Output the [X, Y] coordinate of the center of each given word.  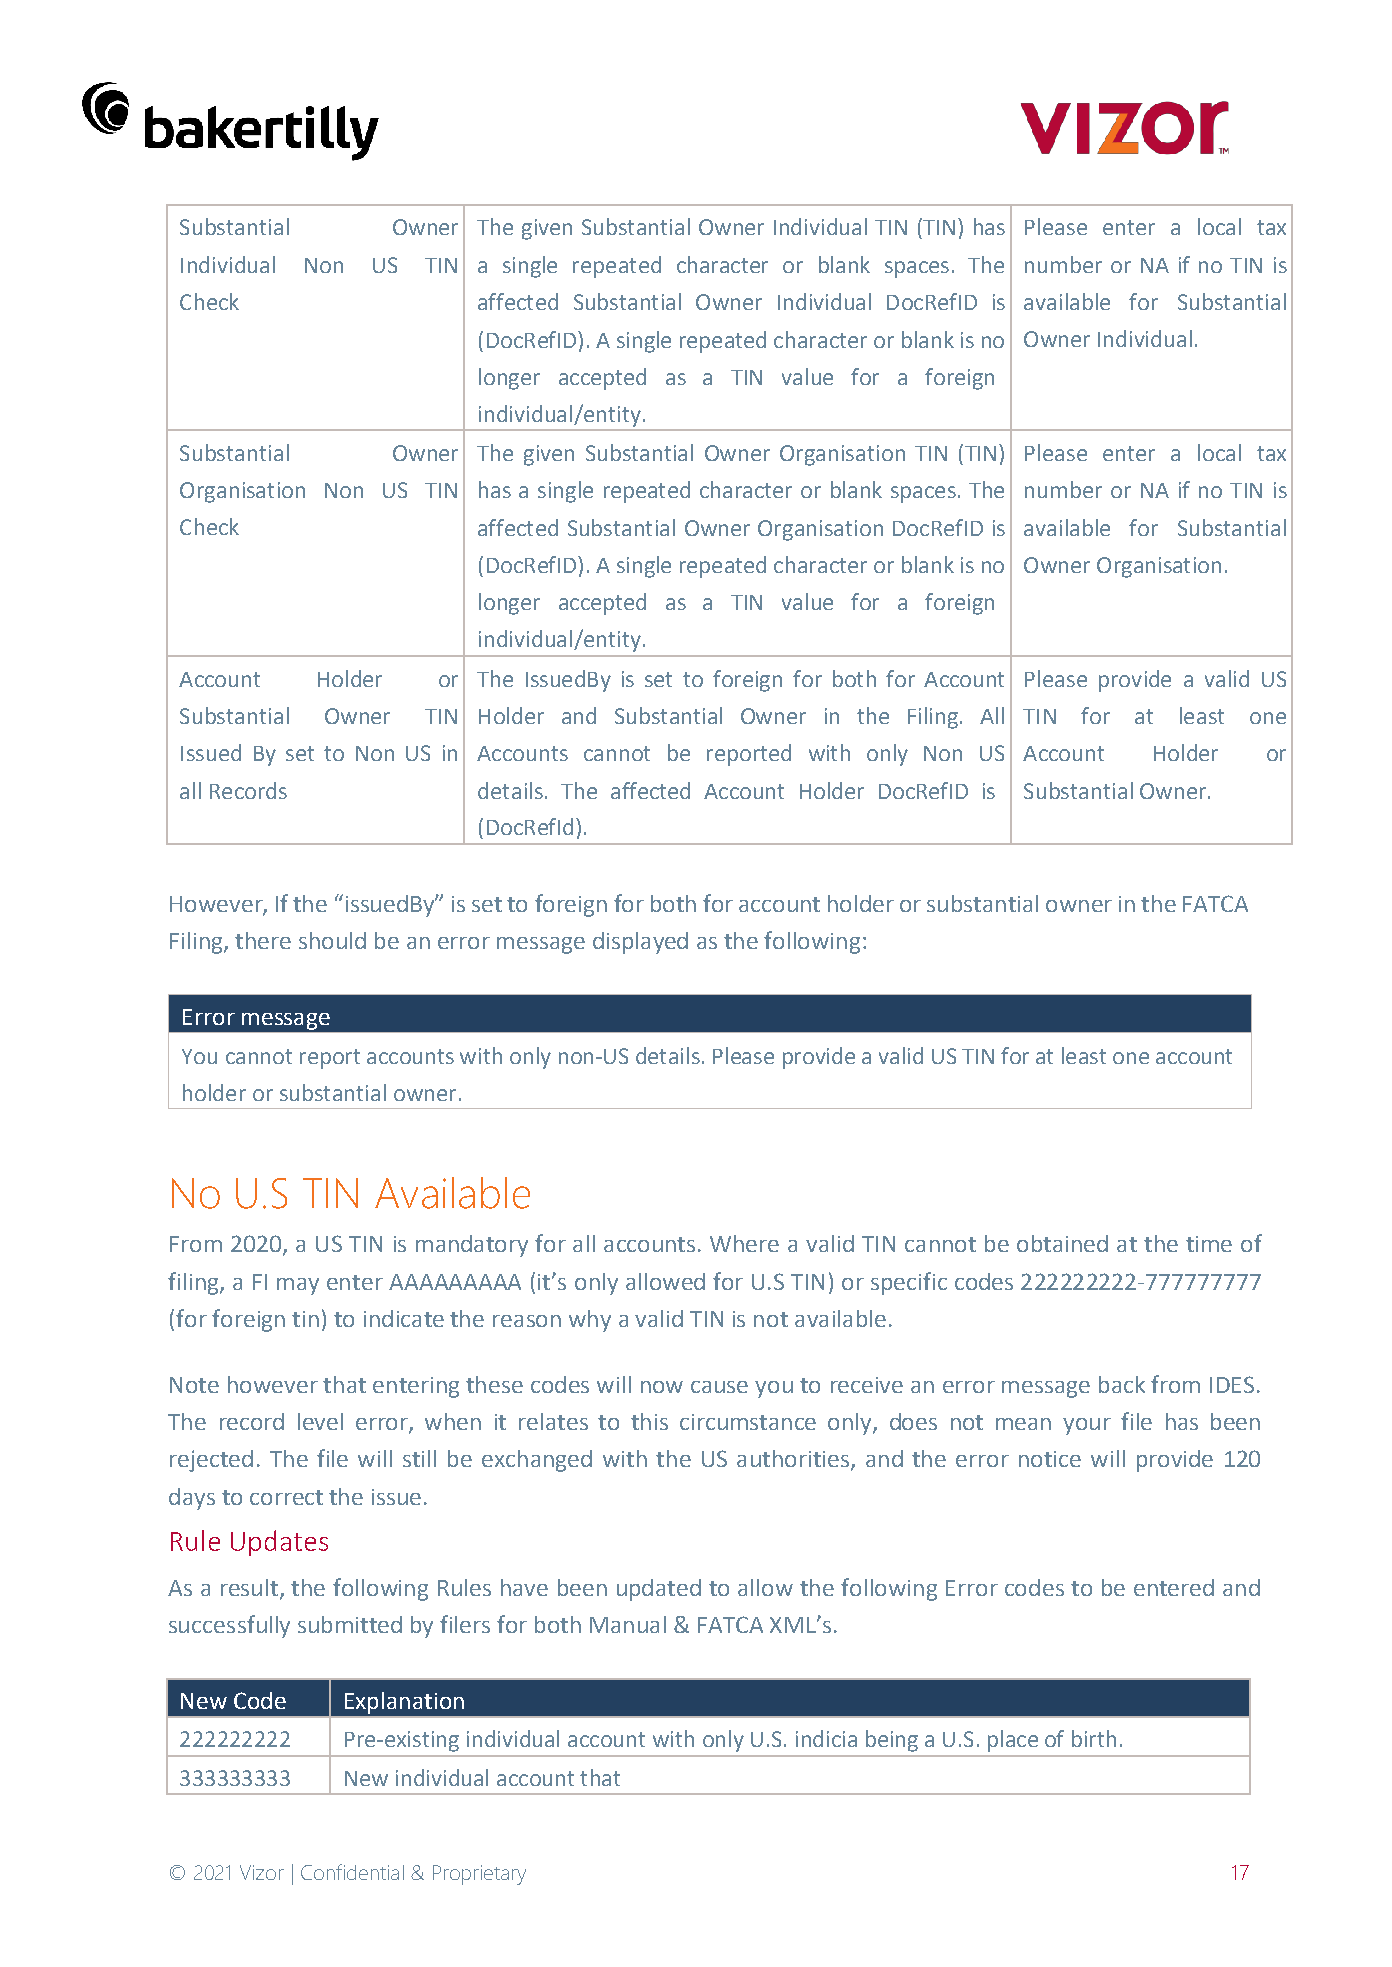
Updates [279, 1543]
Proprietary [479, 1875]
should [332, 940]
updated [659, 1590]
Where [744, 1243]
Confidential [352, 1872]
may [298, 1286]
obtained [1062, 1243]
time [1209, 1244]
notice [1050, 1459]
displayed [640, 943]
